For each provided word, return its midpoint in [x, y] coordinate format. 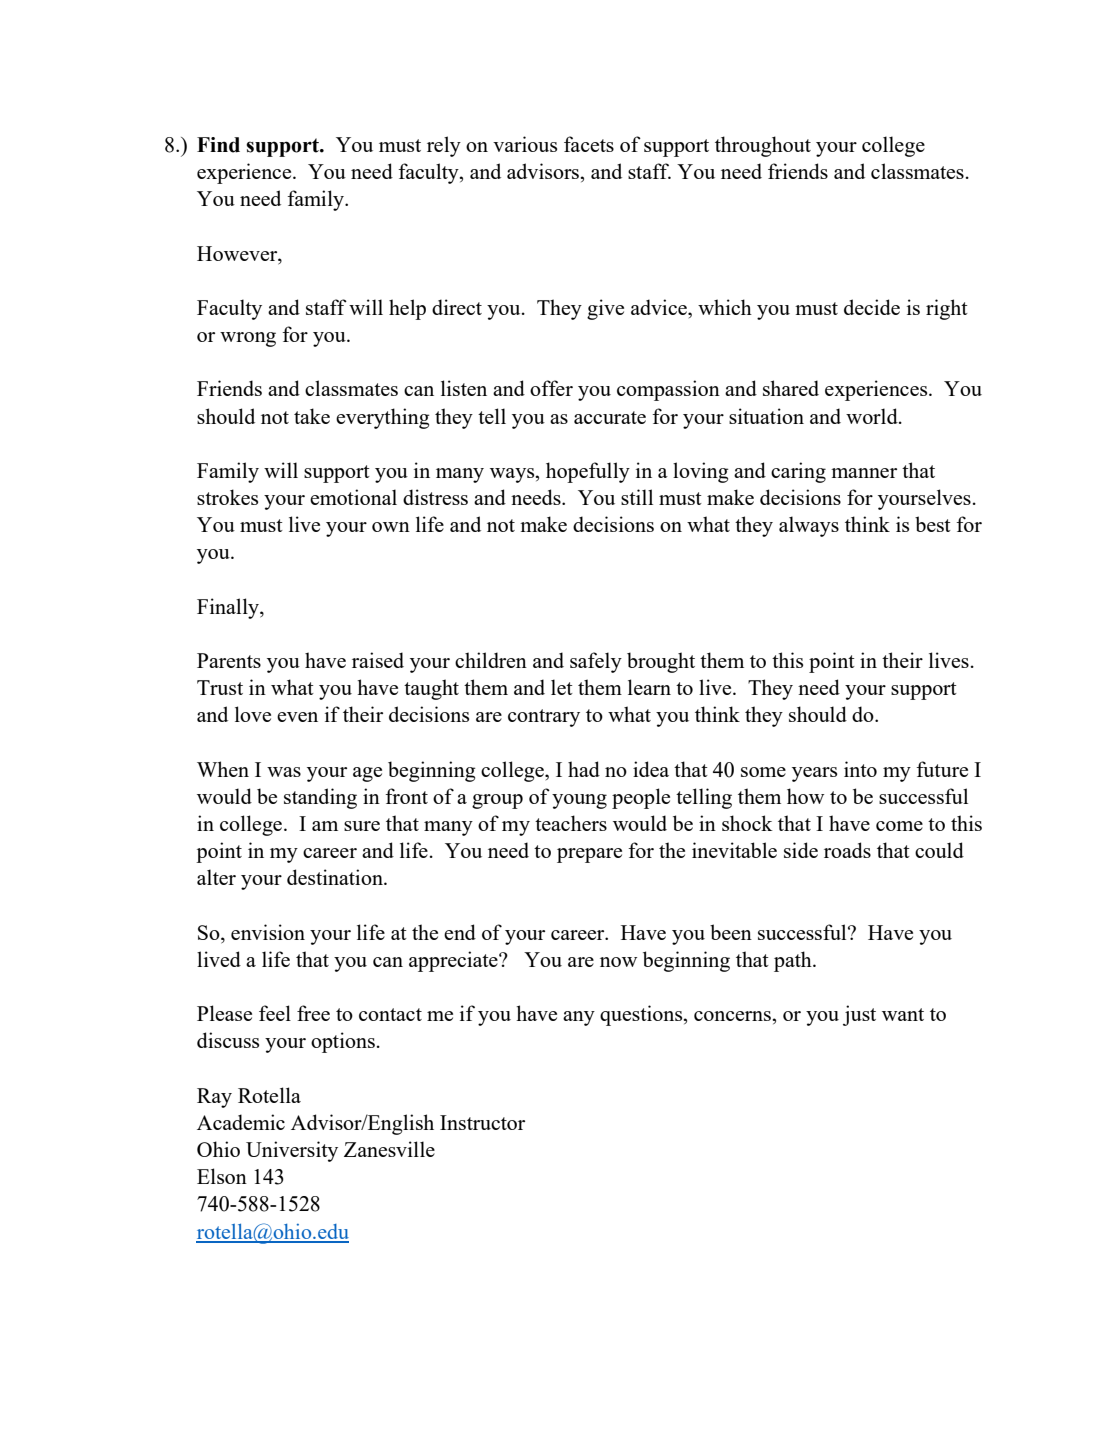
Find [218, 145]
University [292, 1151]
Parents [229, 660]
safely [596, 662]
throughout [763, 146]
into [860, 769]
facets [589, 144]
